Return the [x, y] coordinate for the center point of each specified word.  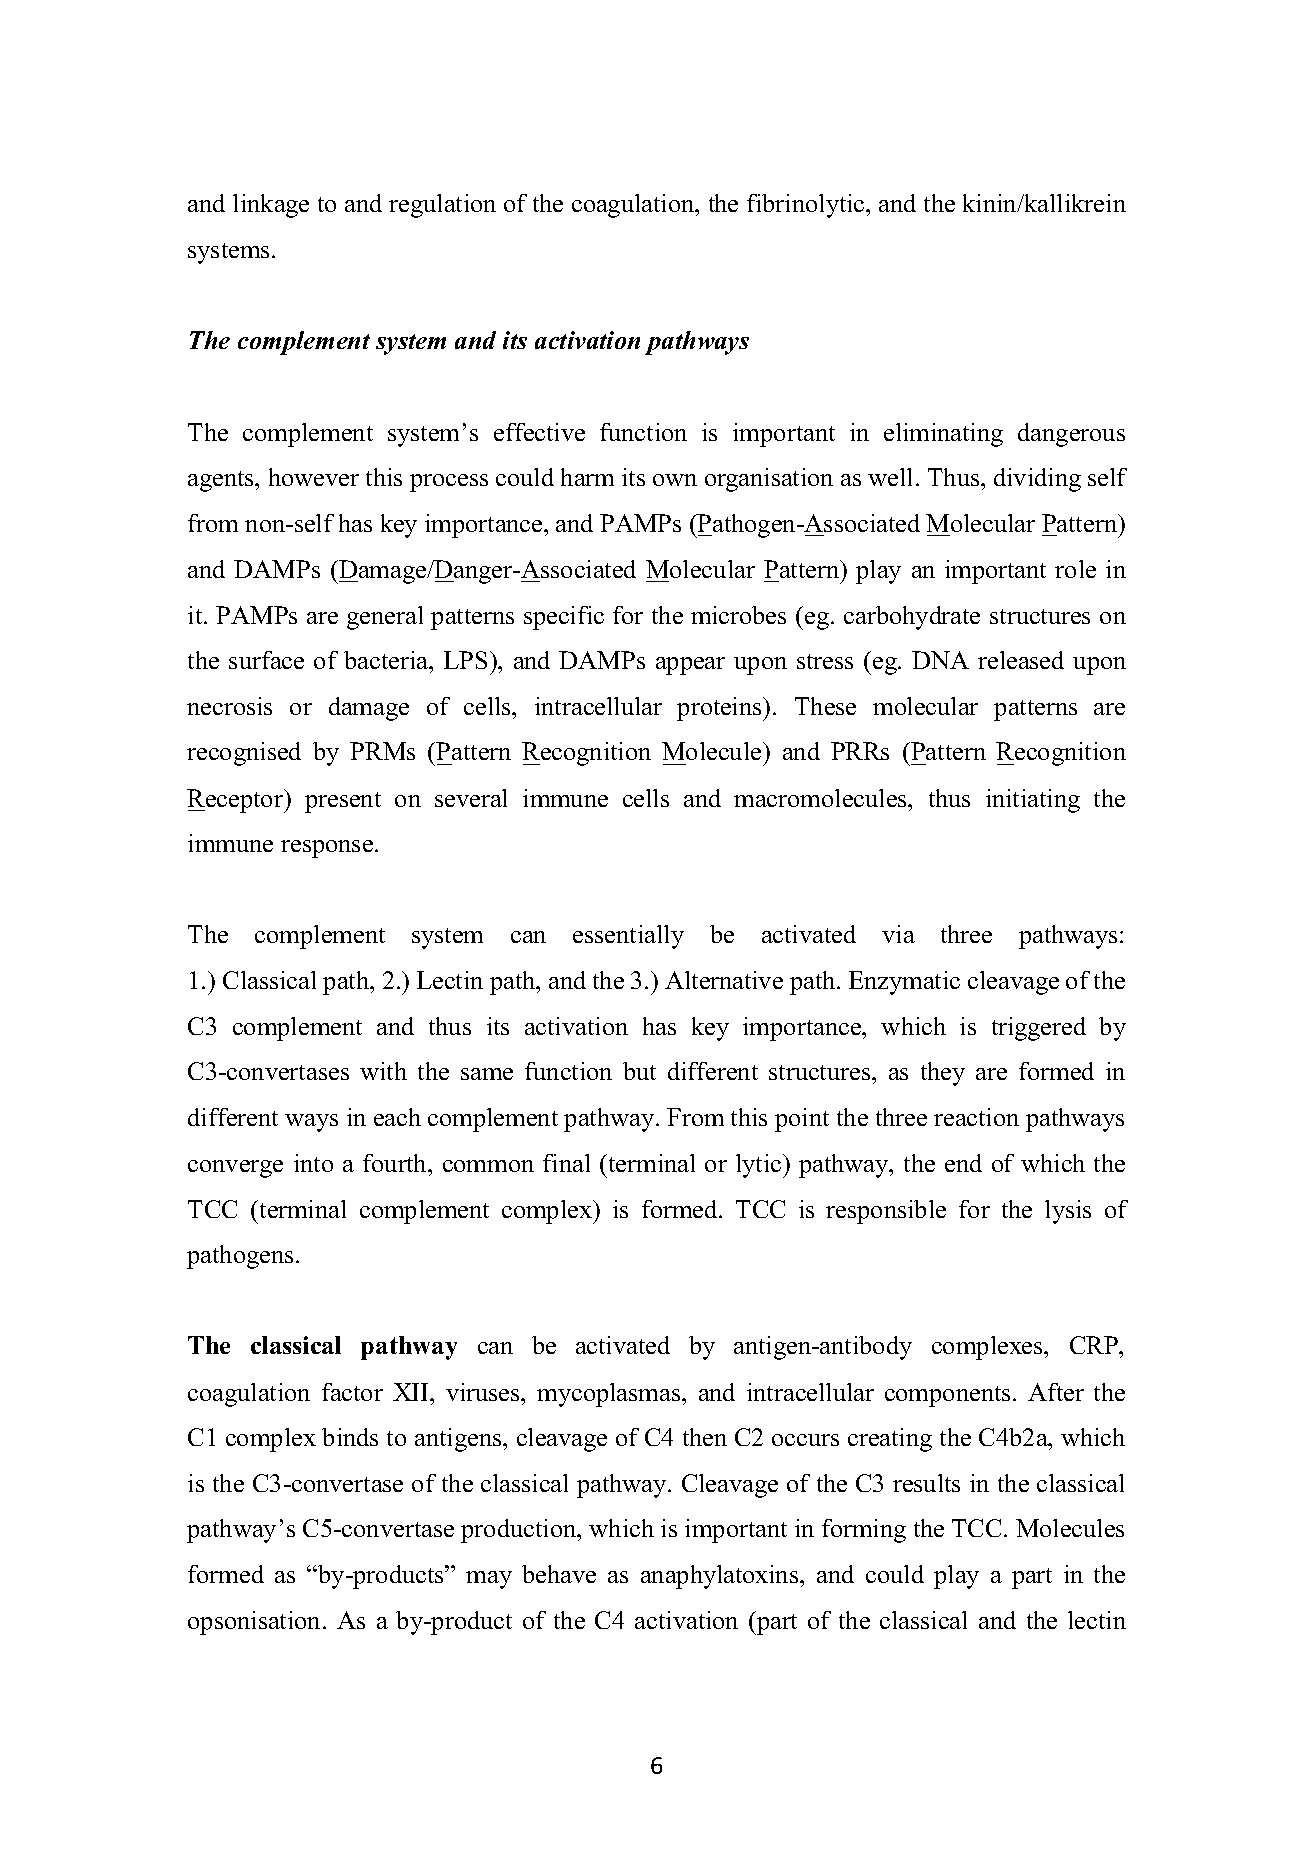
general [385, 618]
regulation [442, 206]
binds [350, 1437]
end [963, 1163]
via [898, 934]
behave [559, 1574]
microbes [738, 615]
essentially [628, 937]
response [327, 849]
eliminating [943, 435]
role [1075, 569]
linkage [271, 206]
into [313, 1163]
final [566, 1163]
